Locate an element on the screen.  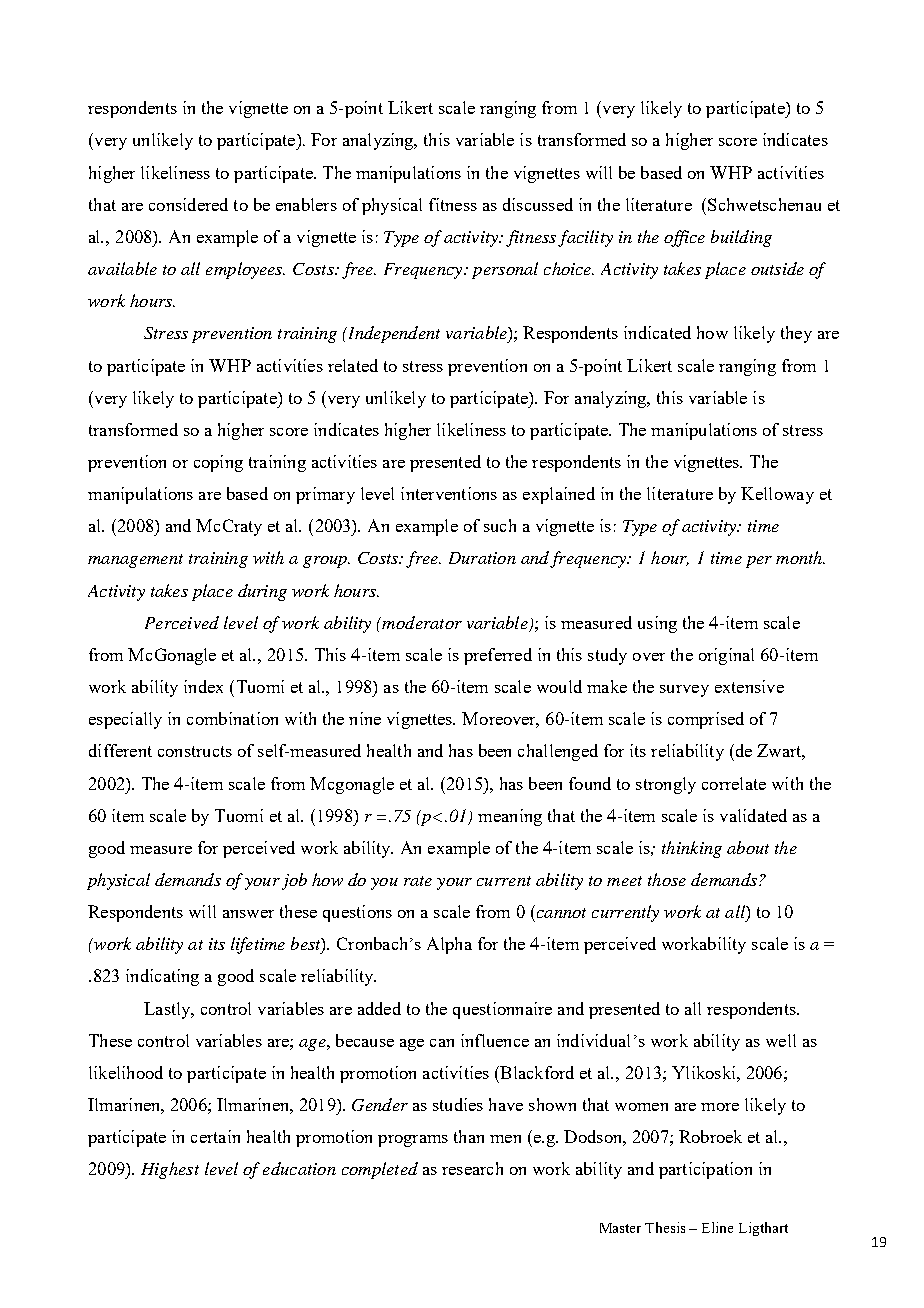
personal is located at coordinates (505, 270).
